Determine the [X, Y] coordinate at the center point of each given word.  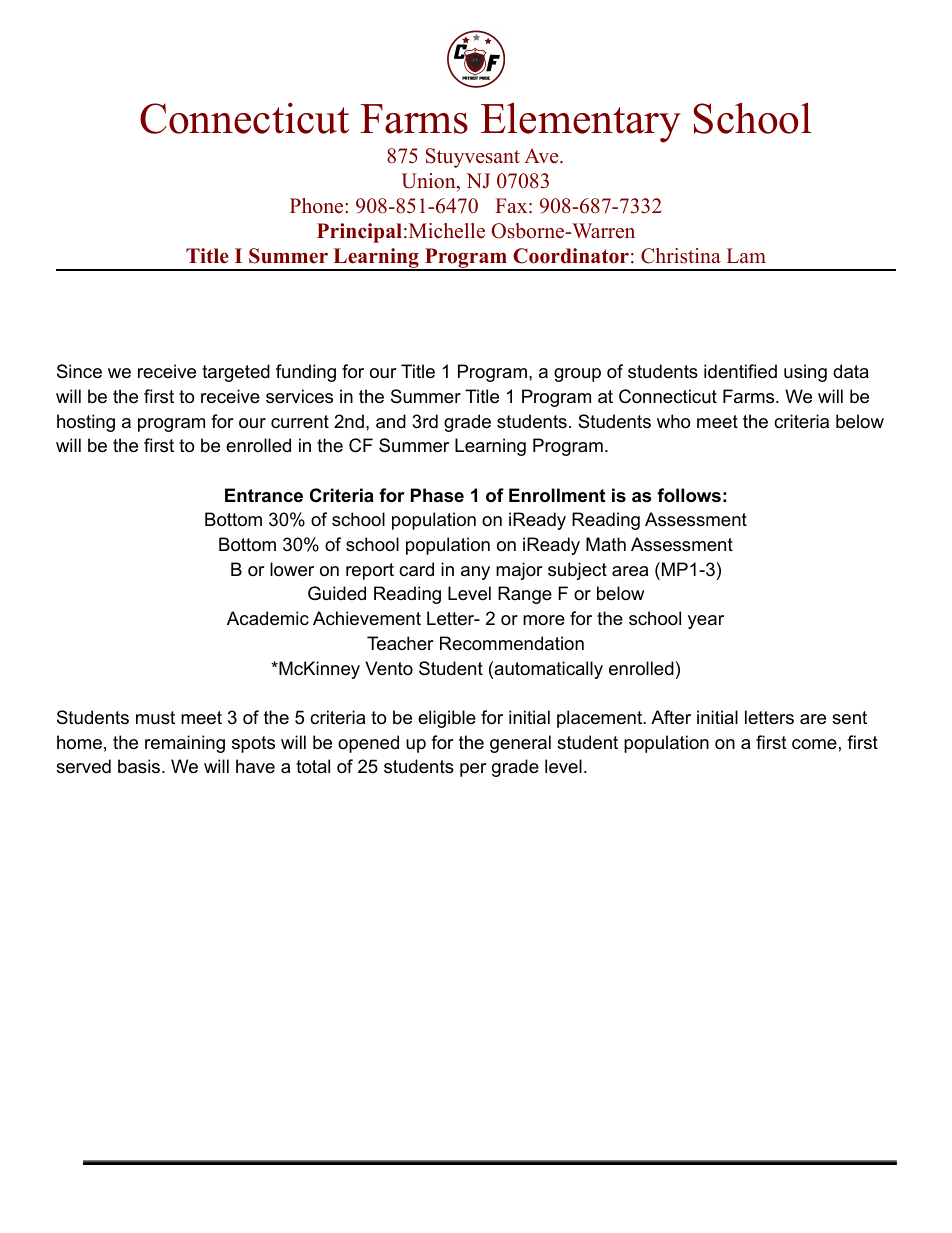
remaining [185, 744]
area [630, 571]
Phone [318, 206]
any [475, 573]
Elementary [581, 122]
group [577, 375]
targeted [236, 373]
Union [429, 182]
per [473, 770]
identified [740, 371]
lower [292, 569]
